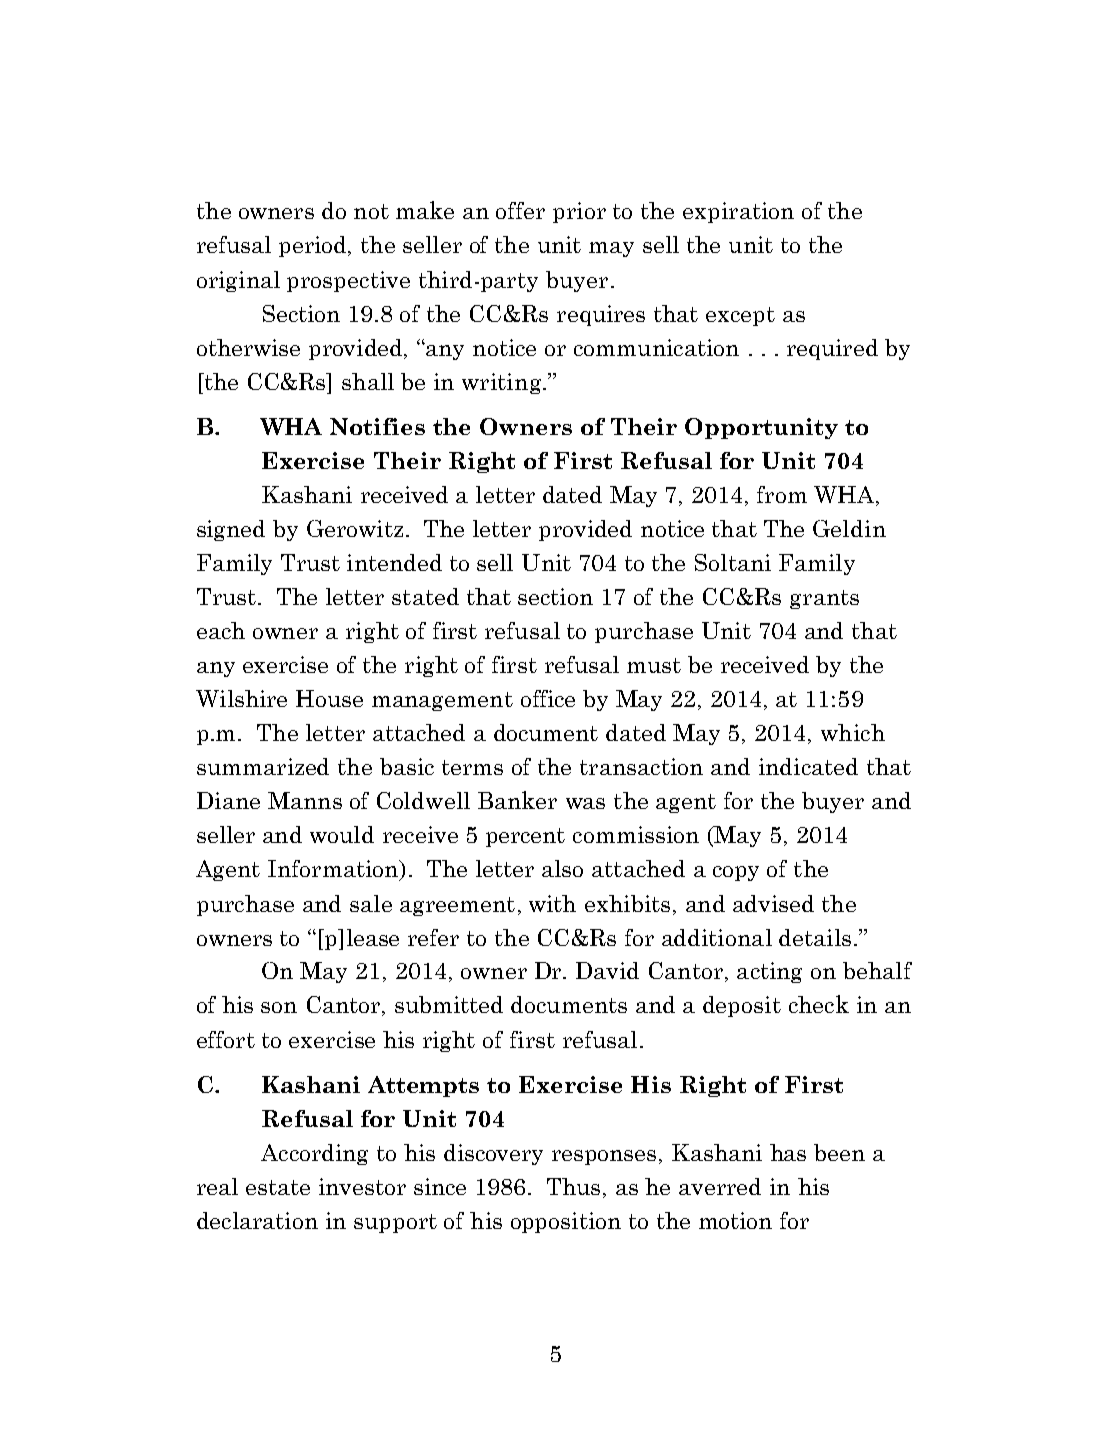 This image has height=1438, width=1111. What do you see at coordinates (334, 870) in the image?
I see `Information` at bounding box center [334, 870].
